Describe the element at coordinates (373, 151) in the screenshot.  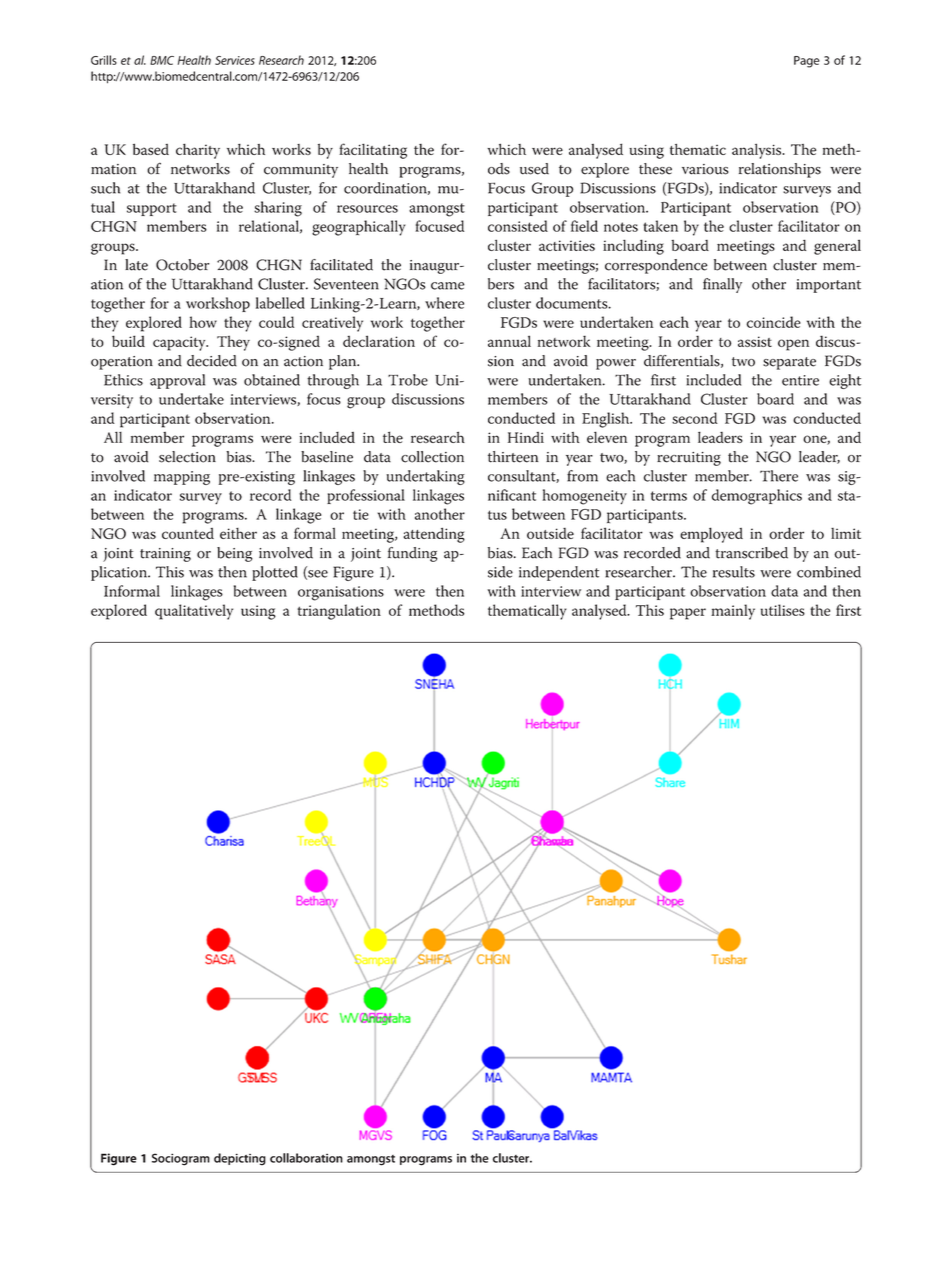
I see `facilitating` at that location.
